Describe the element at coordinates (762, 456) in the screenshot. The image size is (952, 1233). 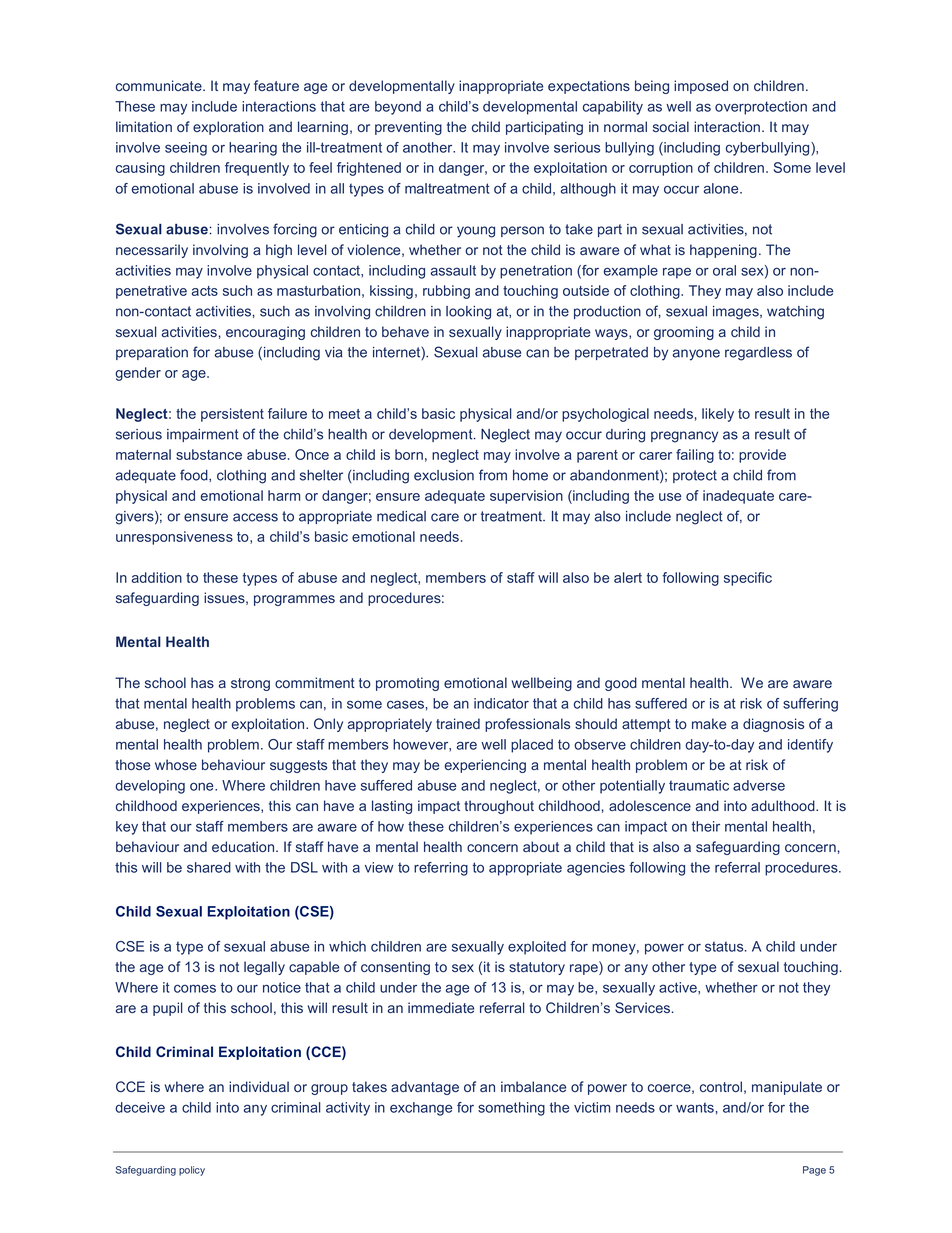
I see `provide` at that location.
